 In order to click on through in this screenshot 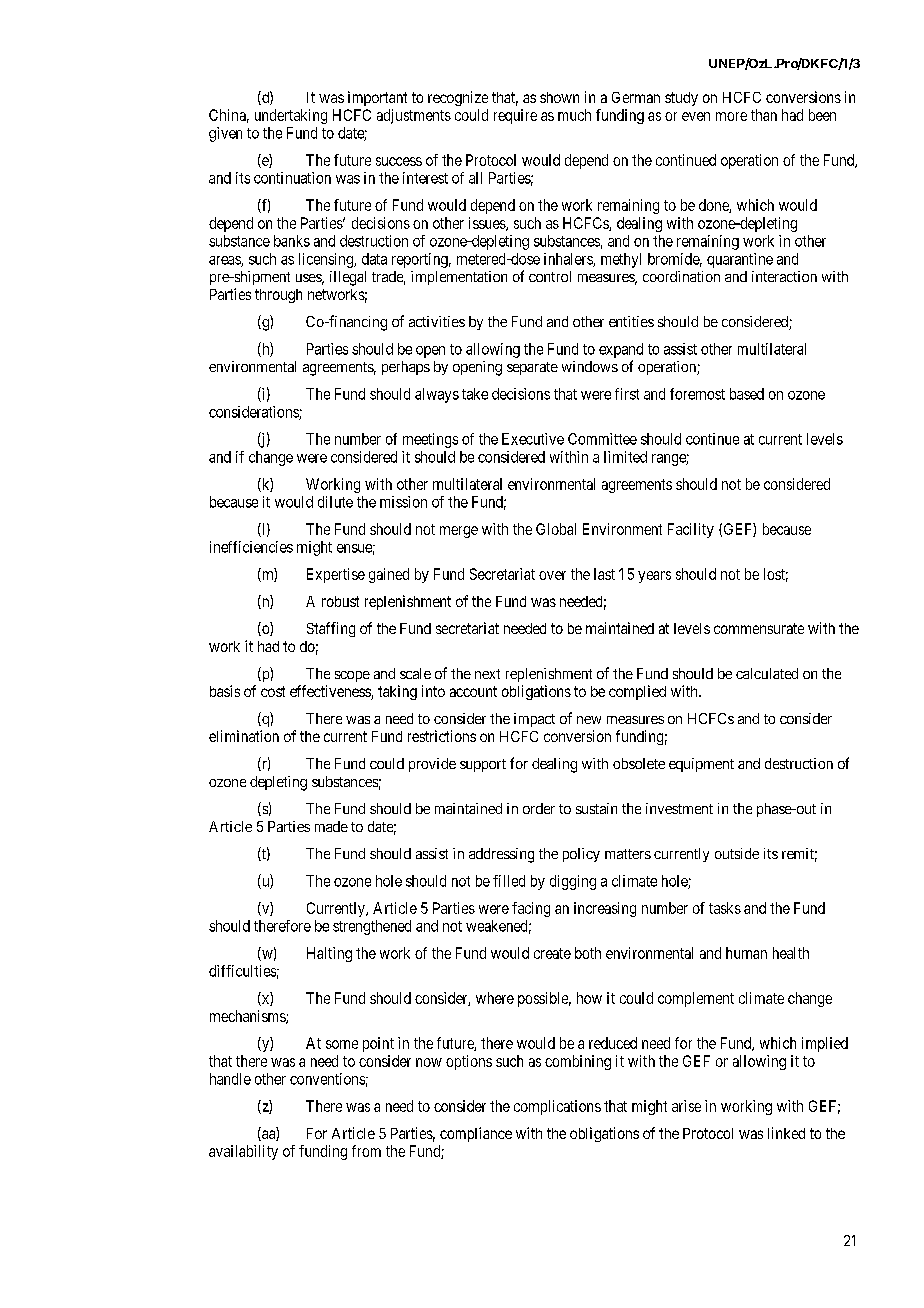, I will do `click(278, 296)`.
